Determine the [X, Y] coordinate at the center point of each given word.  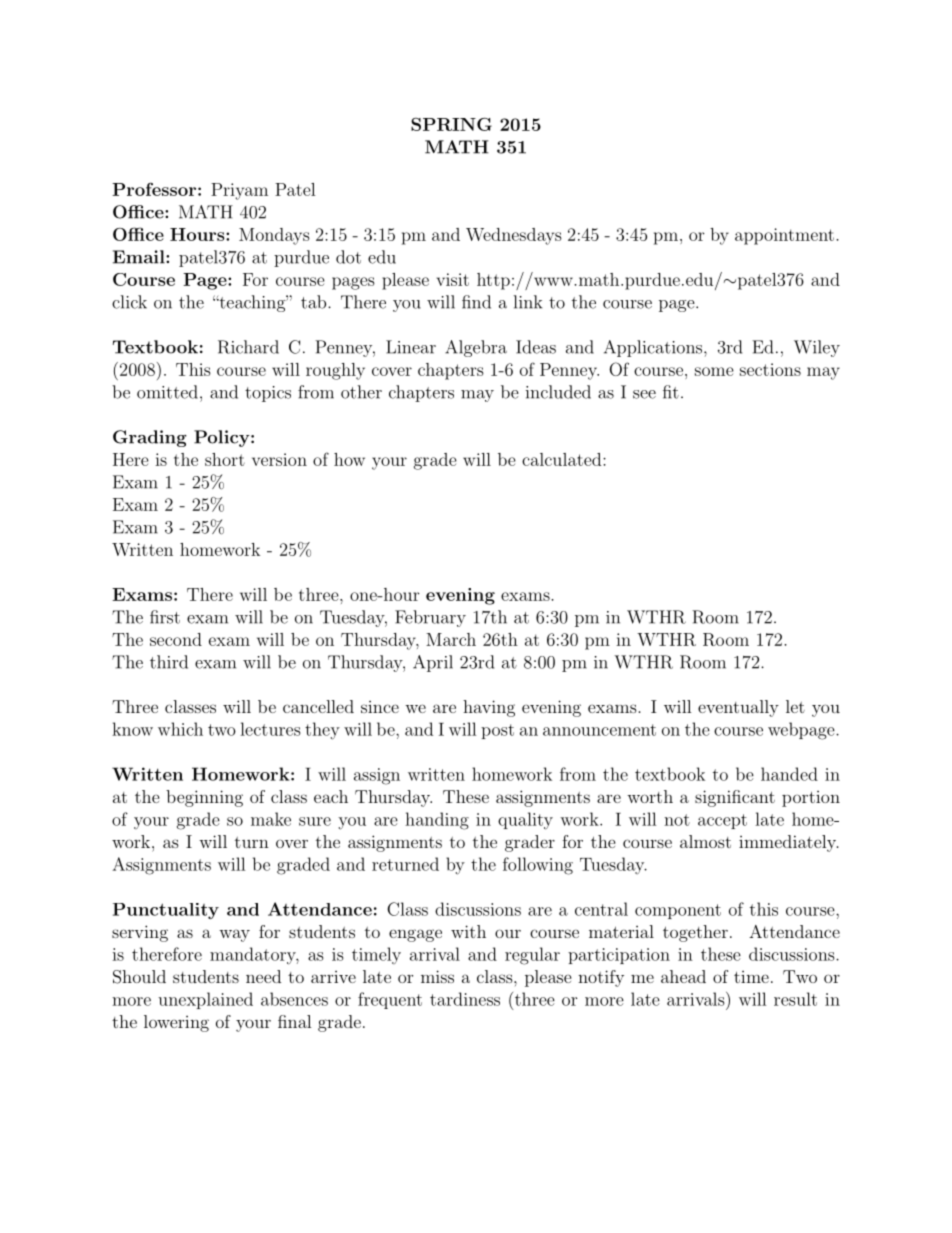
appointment [784, 236]
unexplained [205, 1000]
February [430, 618]
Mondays [274, 236]
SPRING [451, 124]
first [165, 617]
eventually [738, 708]
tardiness [465, 999]
